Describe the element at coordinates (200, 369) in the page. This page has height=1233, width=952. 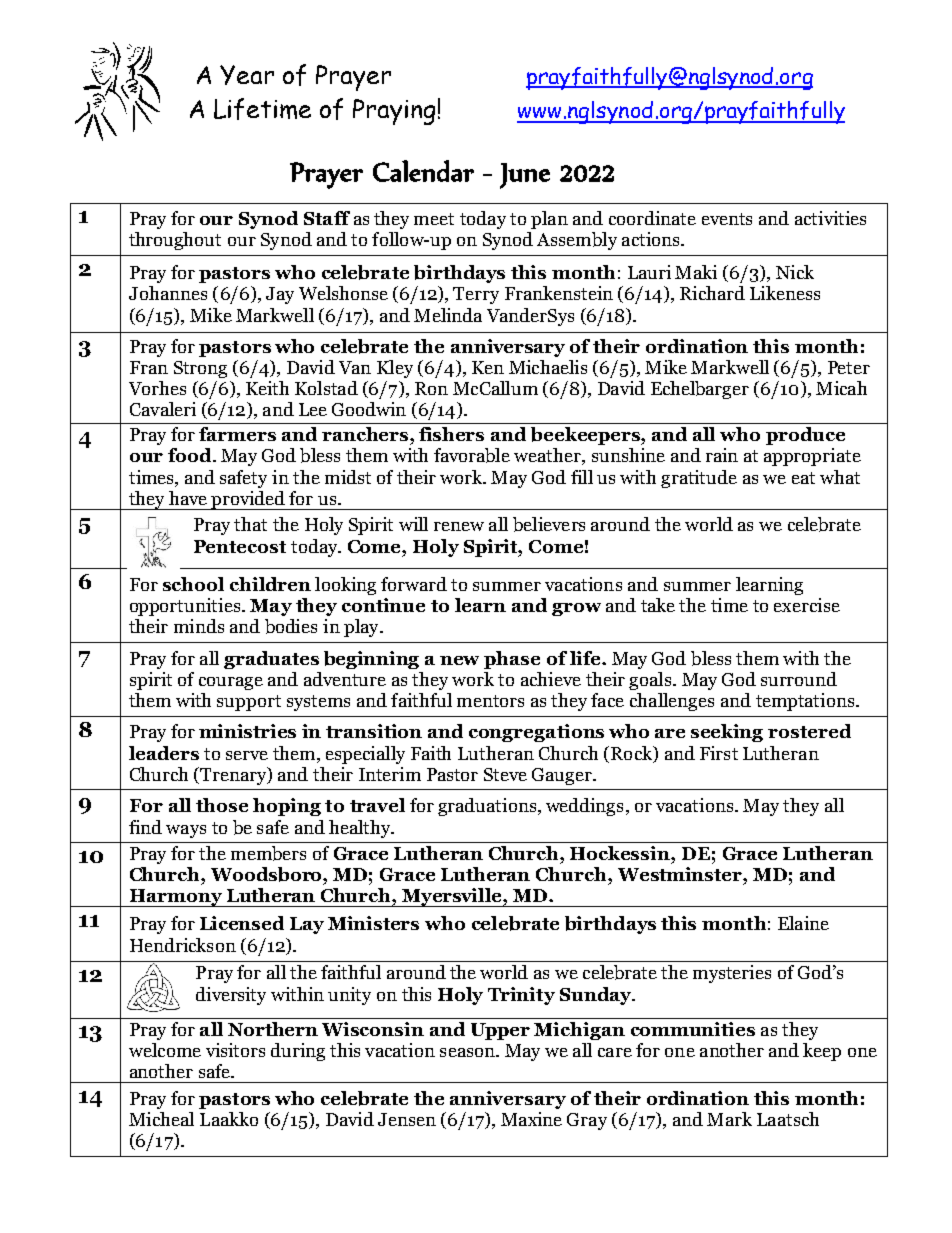
I see `Strong` at that location.
